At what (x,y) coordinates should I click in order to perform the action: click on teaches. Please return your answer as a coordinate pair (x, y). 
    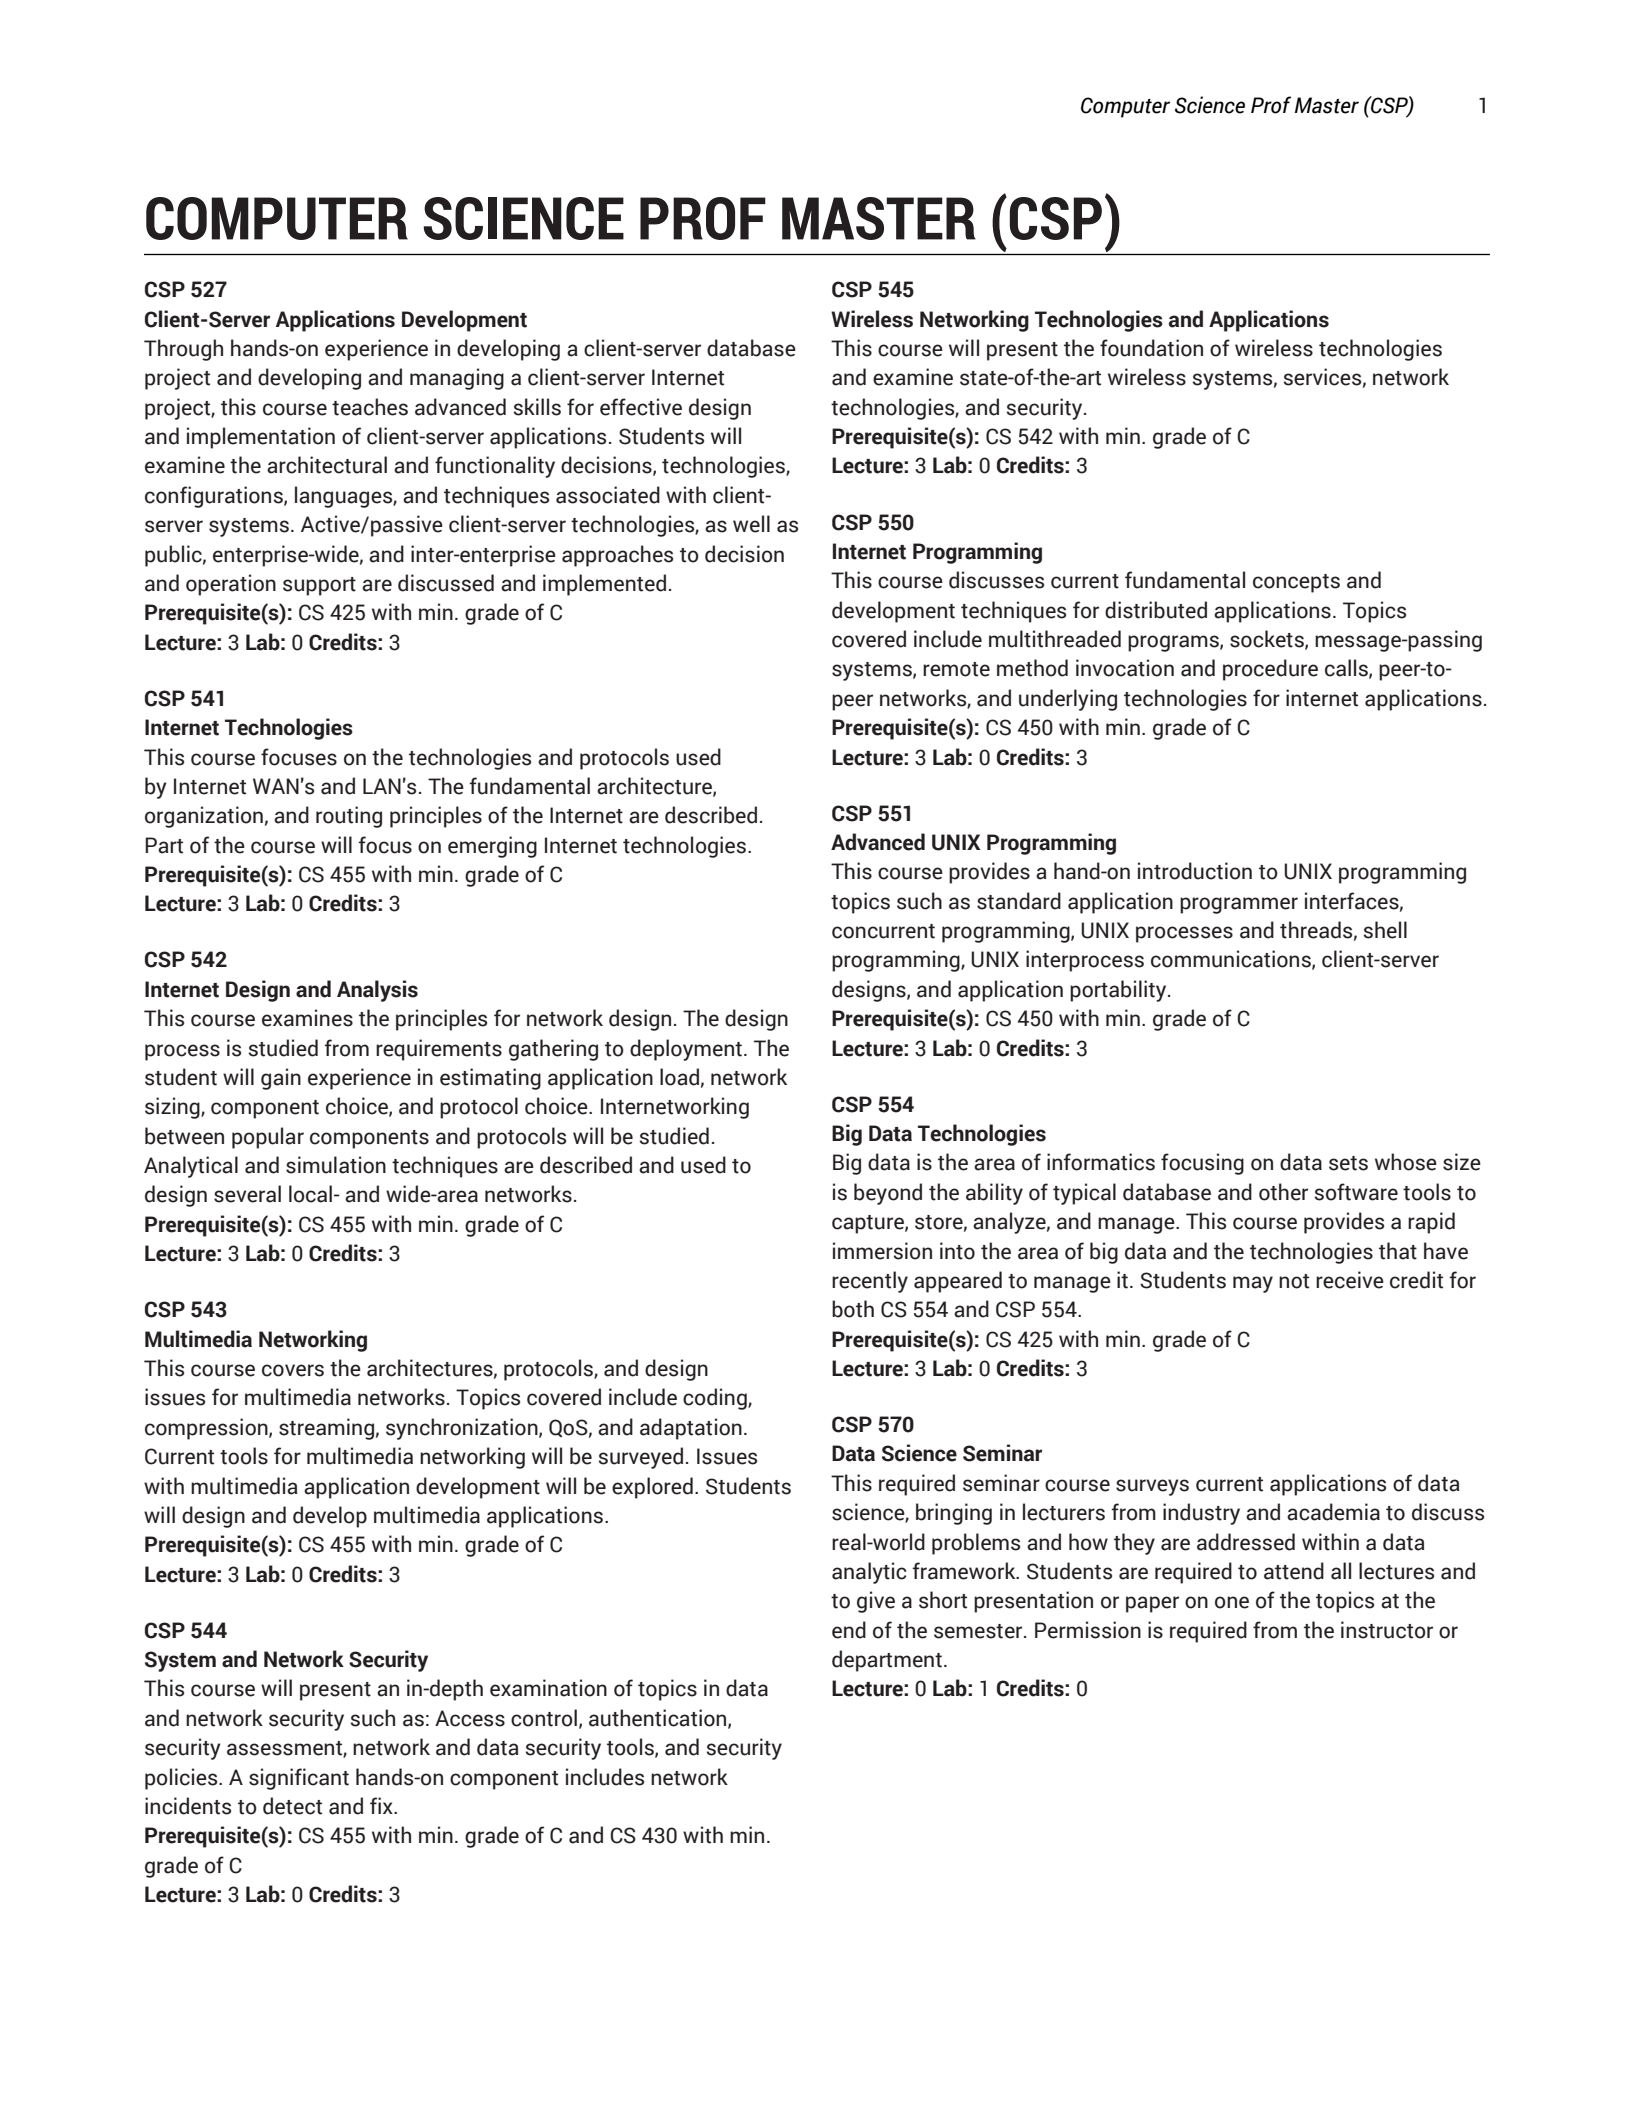
    Looking at the image, I should click on (370, 407).
